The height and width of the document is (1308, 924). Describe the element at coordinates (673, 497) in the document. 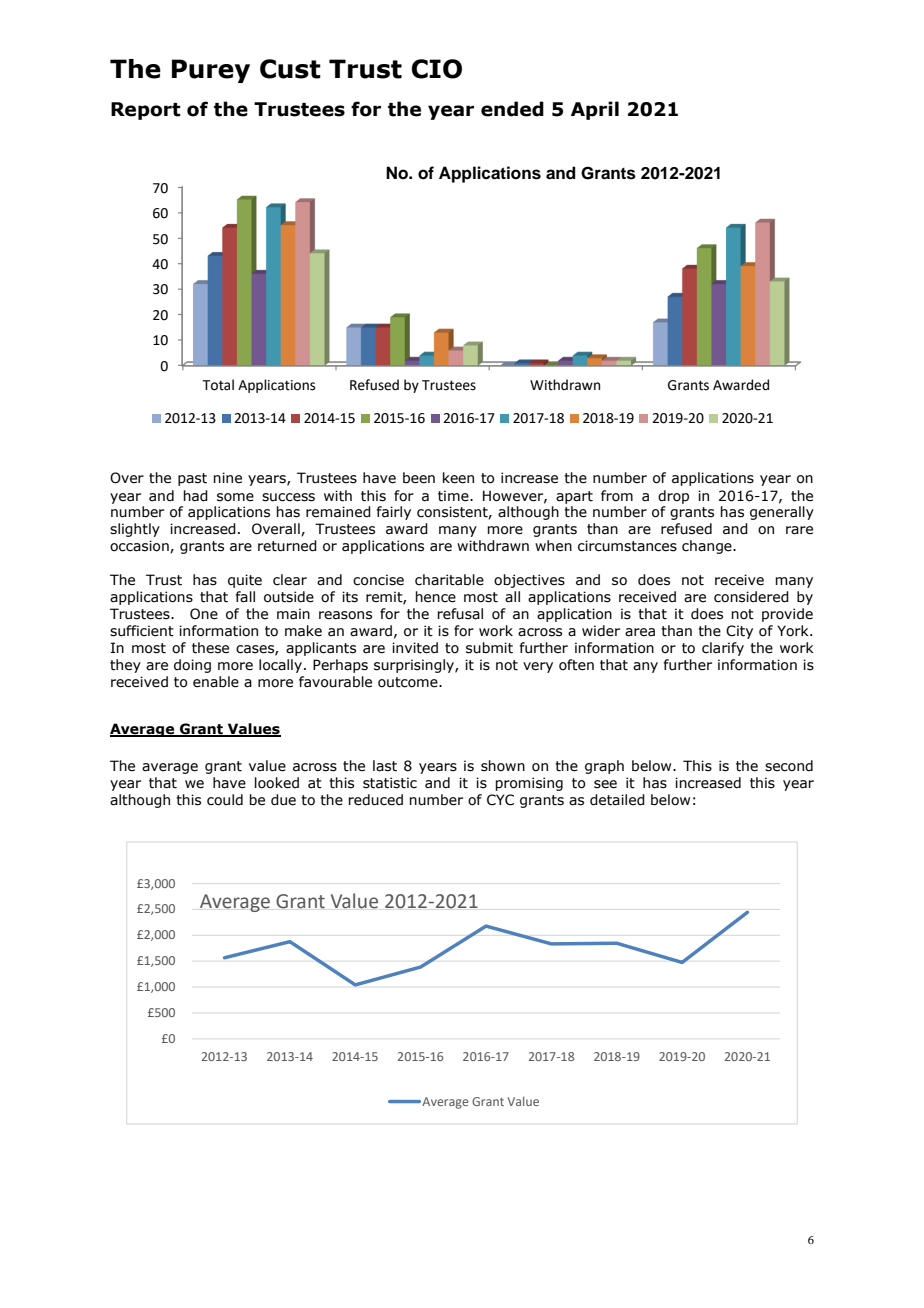

I see `drop` at that location.
